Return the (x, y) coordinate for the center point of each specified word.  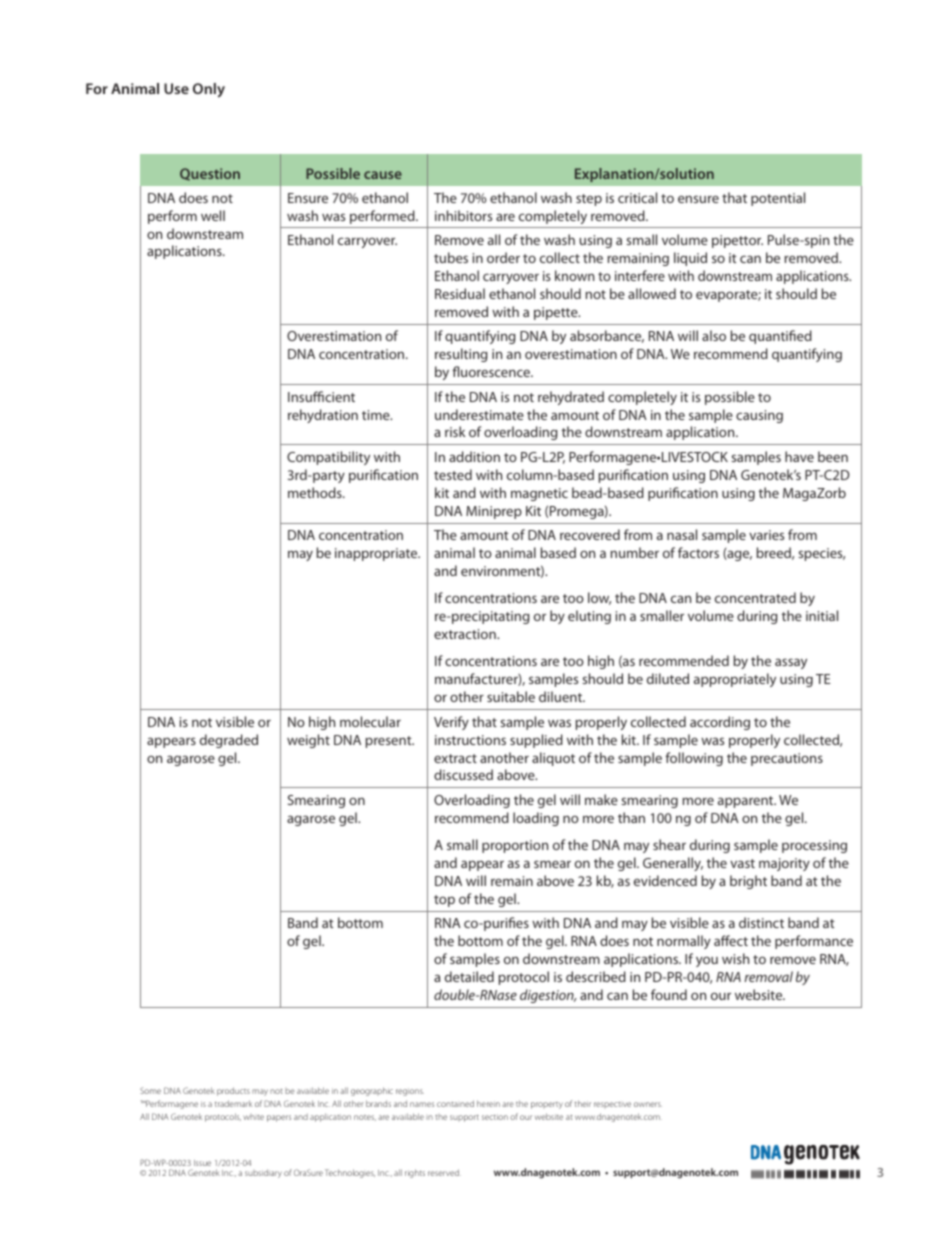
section (495, 1117)
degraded (229, 741)
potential (778, 199)
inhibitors (463, 215)
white (253, 1117)
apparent (747, 802)
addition (474, 456)
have (799, 456)
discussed (463, 774)
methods (316, 492)
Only (209, 90)
